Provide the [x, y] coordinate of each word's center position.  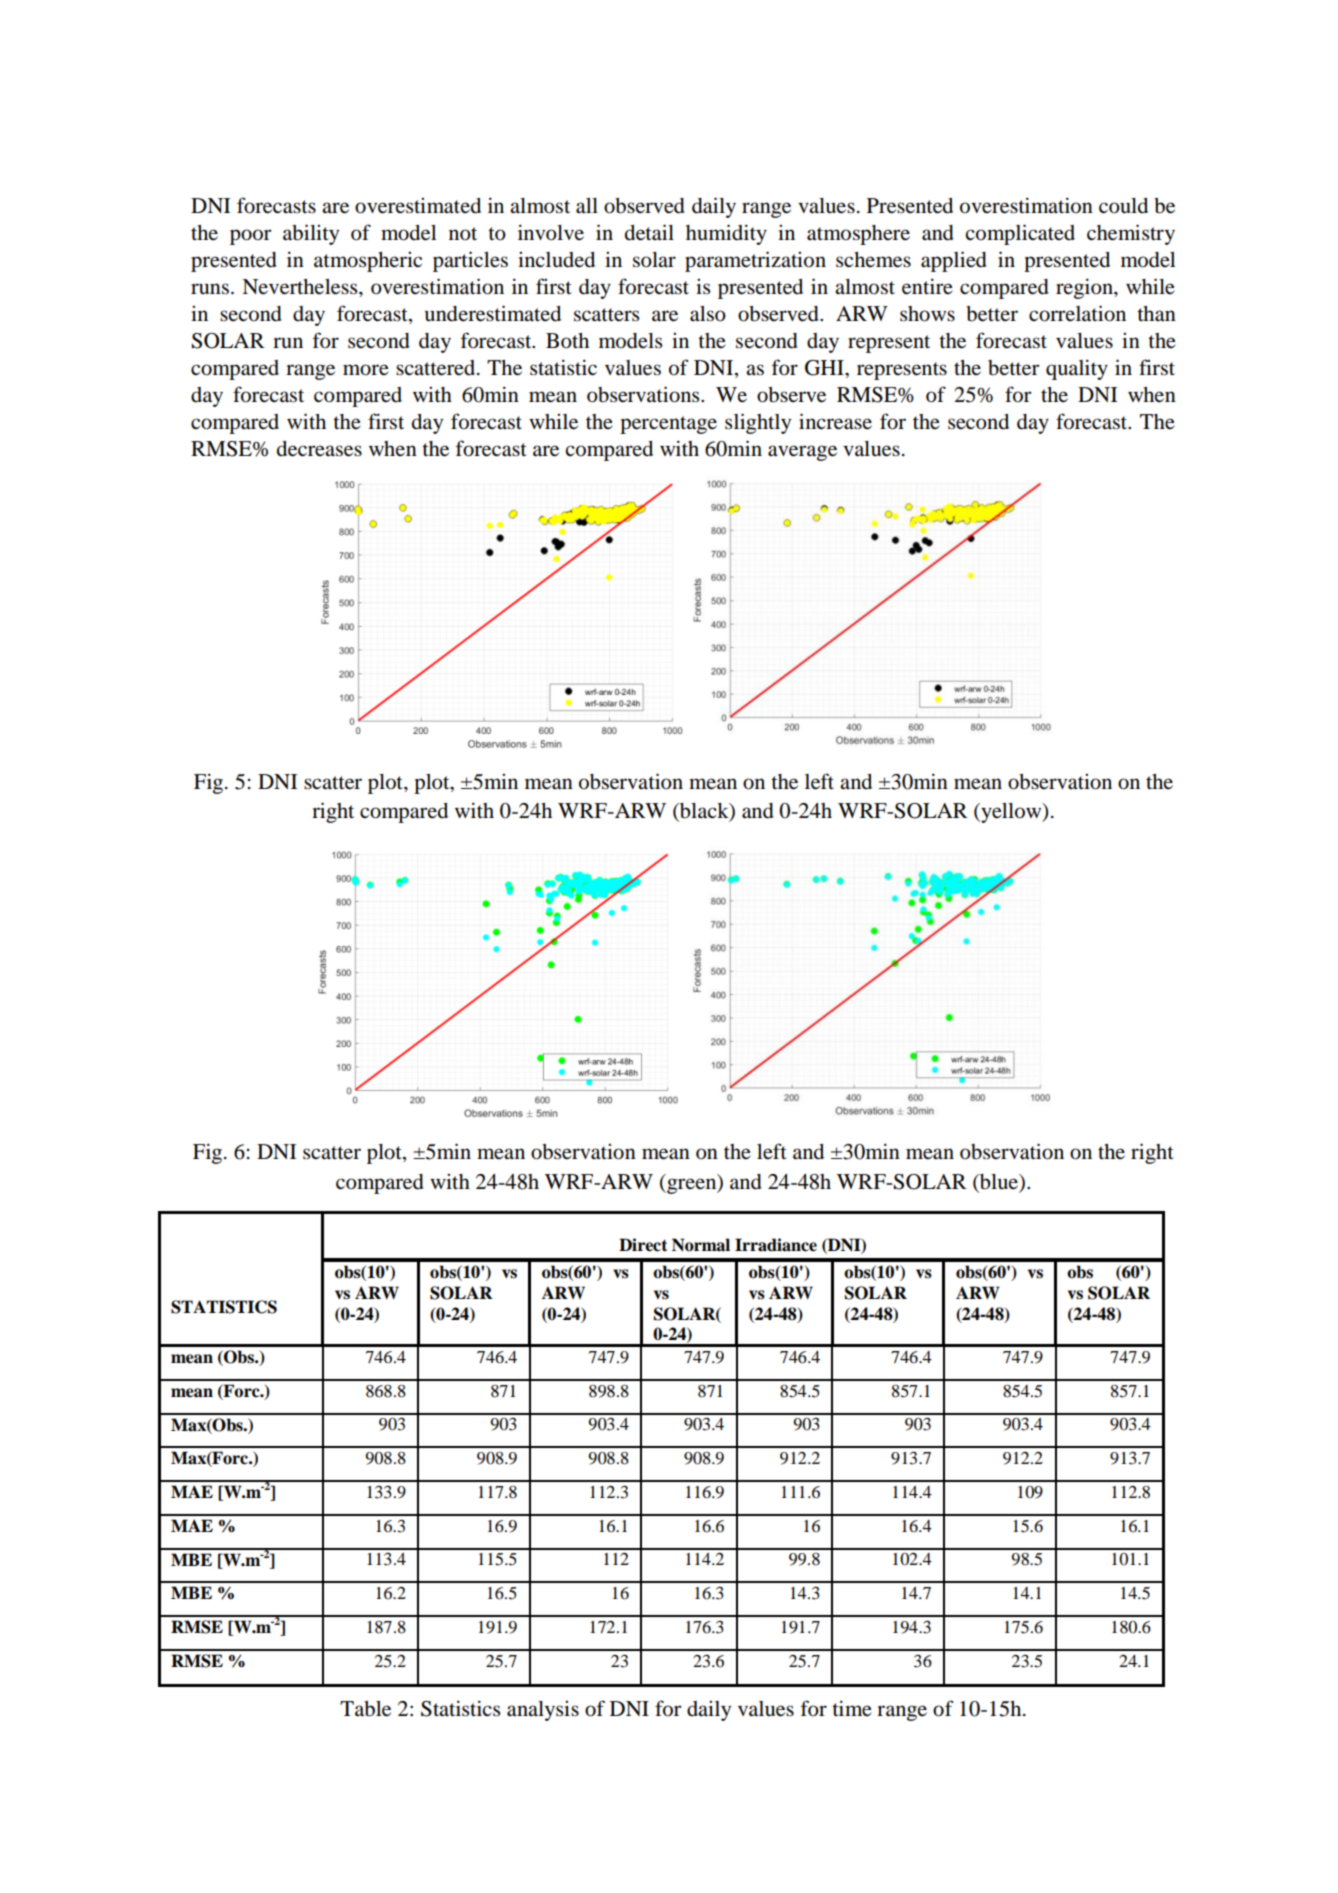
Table [365, 1709]
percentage [668, 425]
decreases [319, 449]
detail [649, 232]
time [852, 1708]
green [692, 1186]
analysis [543, 1711]
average [802, 453]
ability [311, 234]
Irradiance [776, 1245]
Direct [643, 1245]
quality [1077, 369]
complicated [1020, 234]
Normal [701, 1245]
